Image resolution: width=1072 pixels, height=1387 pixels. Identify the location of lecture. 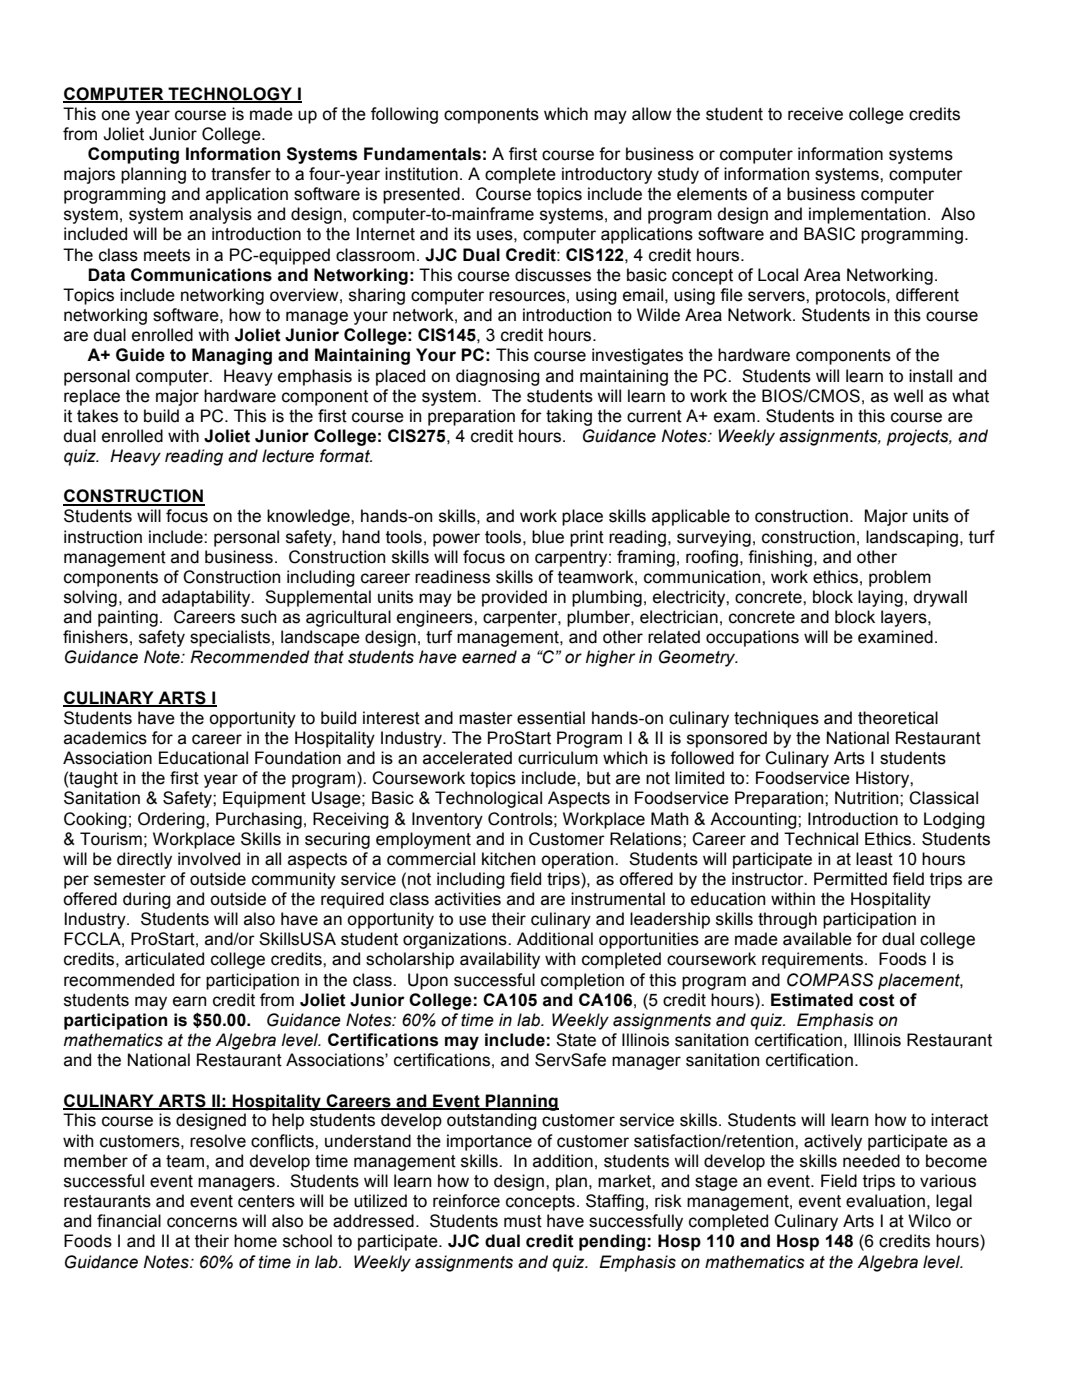
(288, 456).
